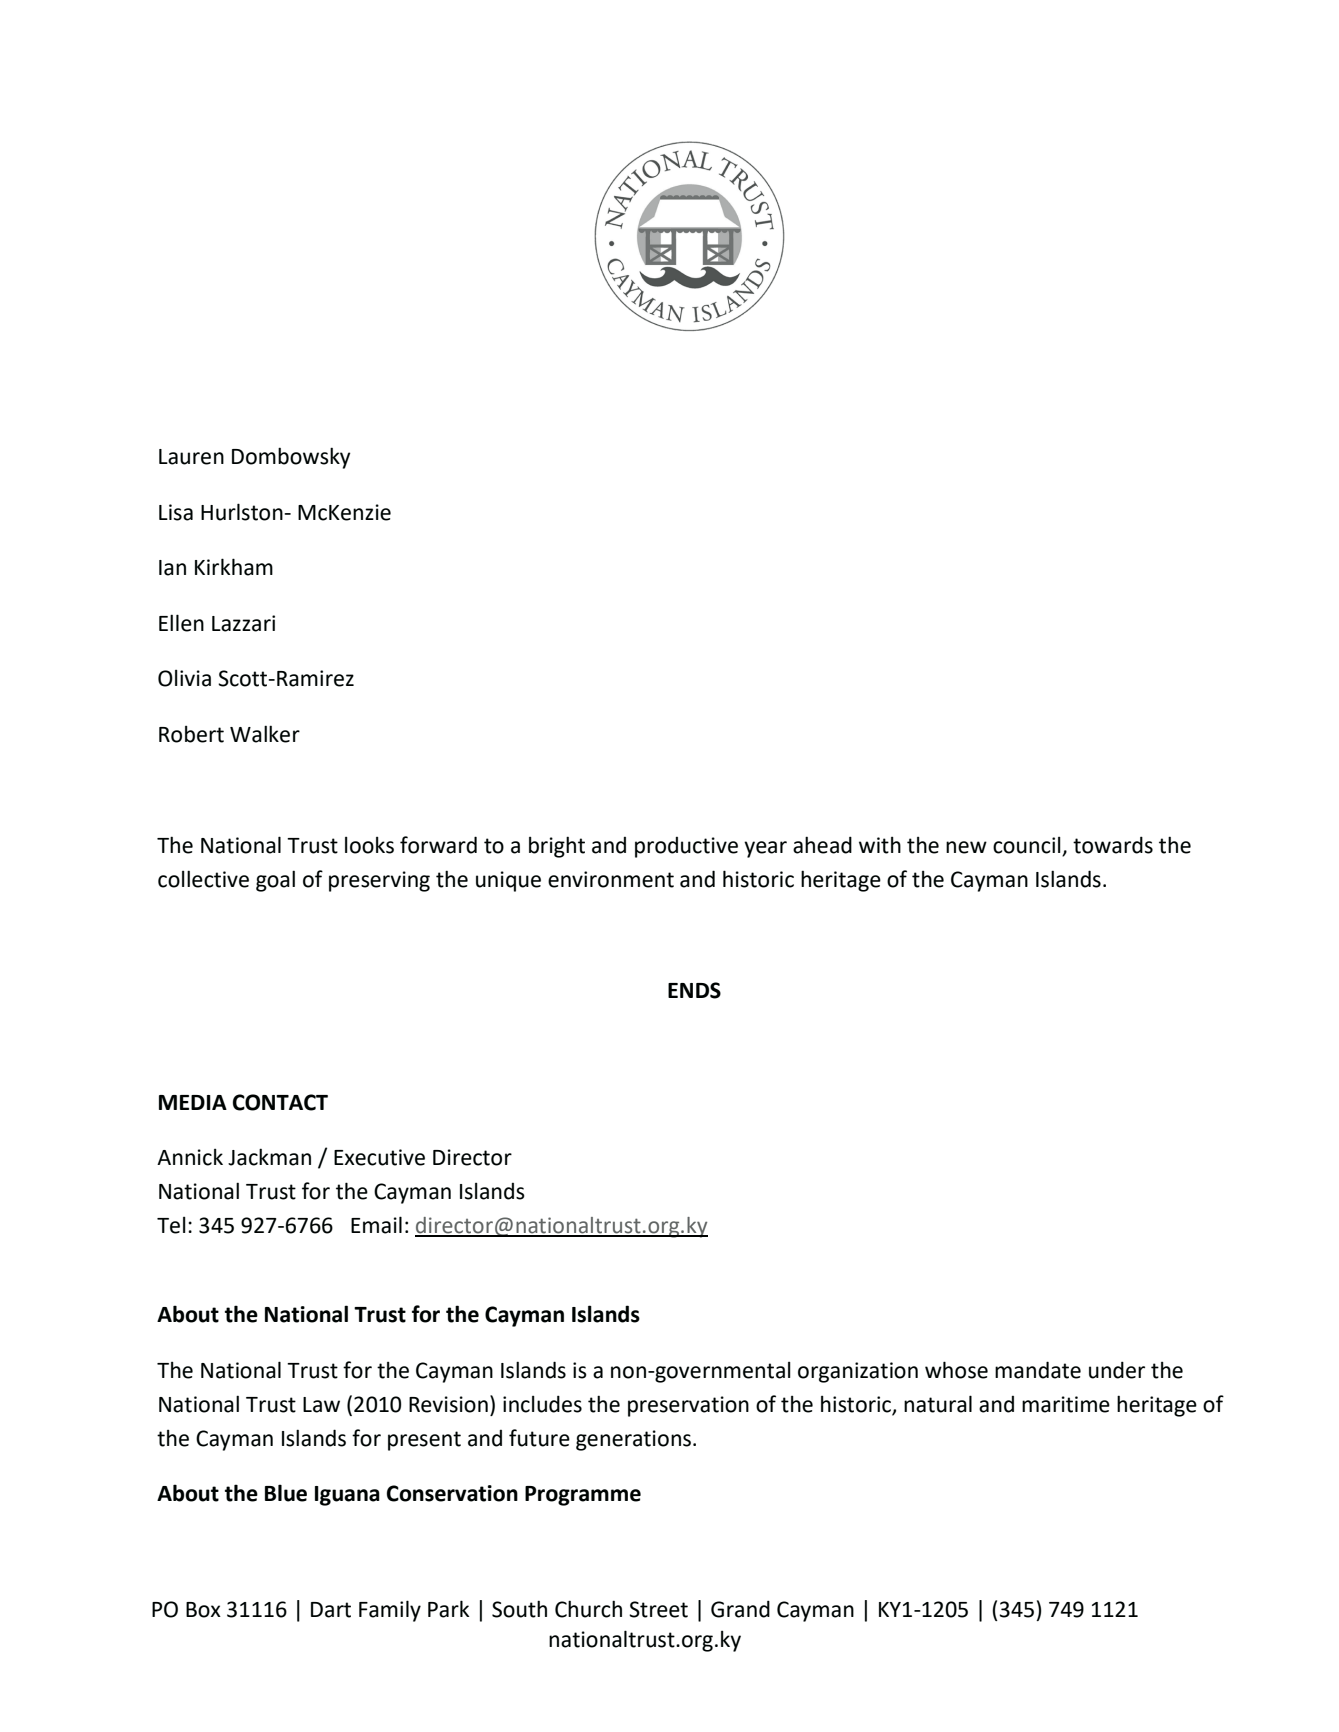 The width and height of the screenshot is (1339, 1732). Describe the element at coordinates (331, 1610) in the screenshot. I see `Dart` at that location.
